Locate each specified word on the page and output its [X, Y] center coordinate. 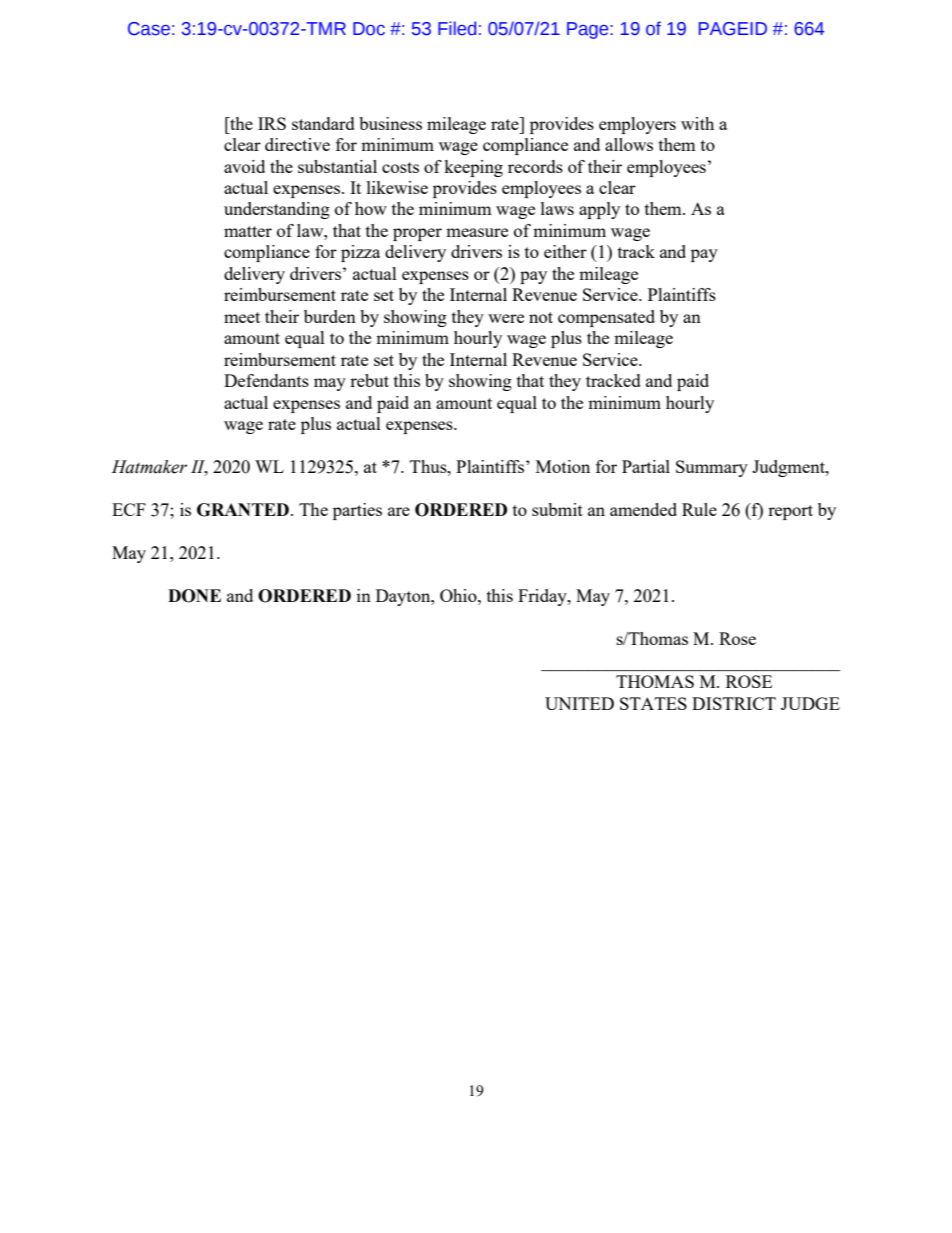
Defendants [266, 380]
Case [149, 29]
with [697, 123]
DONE [194, 596]
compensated [606, 318]
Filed [457, 28]
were [506, 318]
